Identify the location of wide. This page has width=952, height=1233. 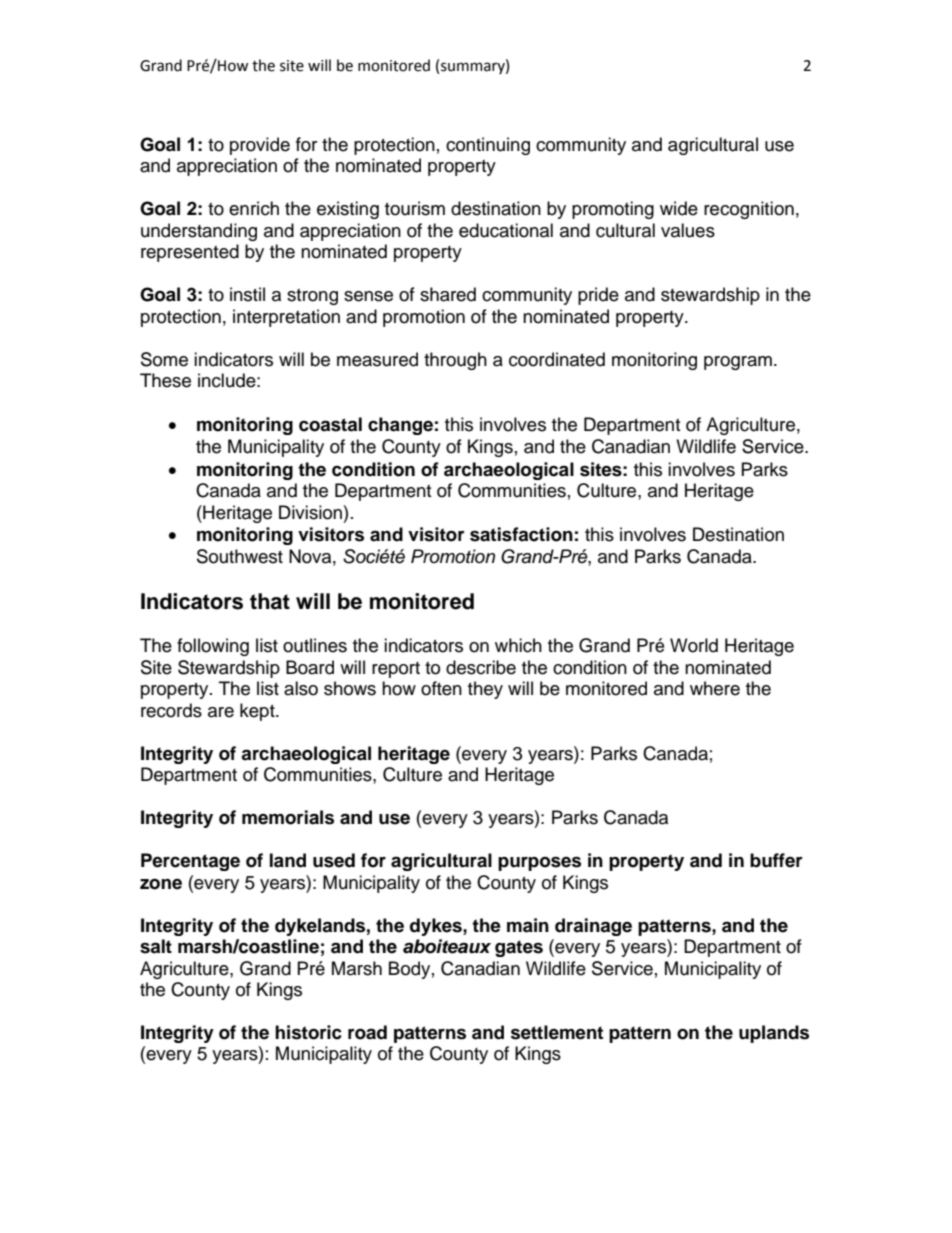
(679, 208).
